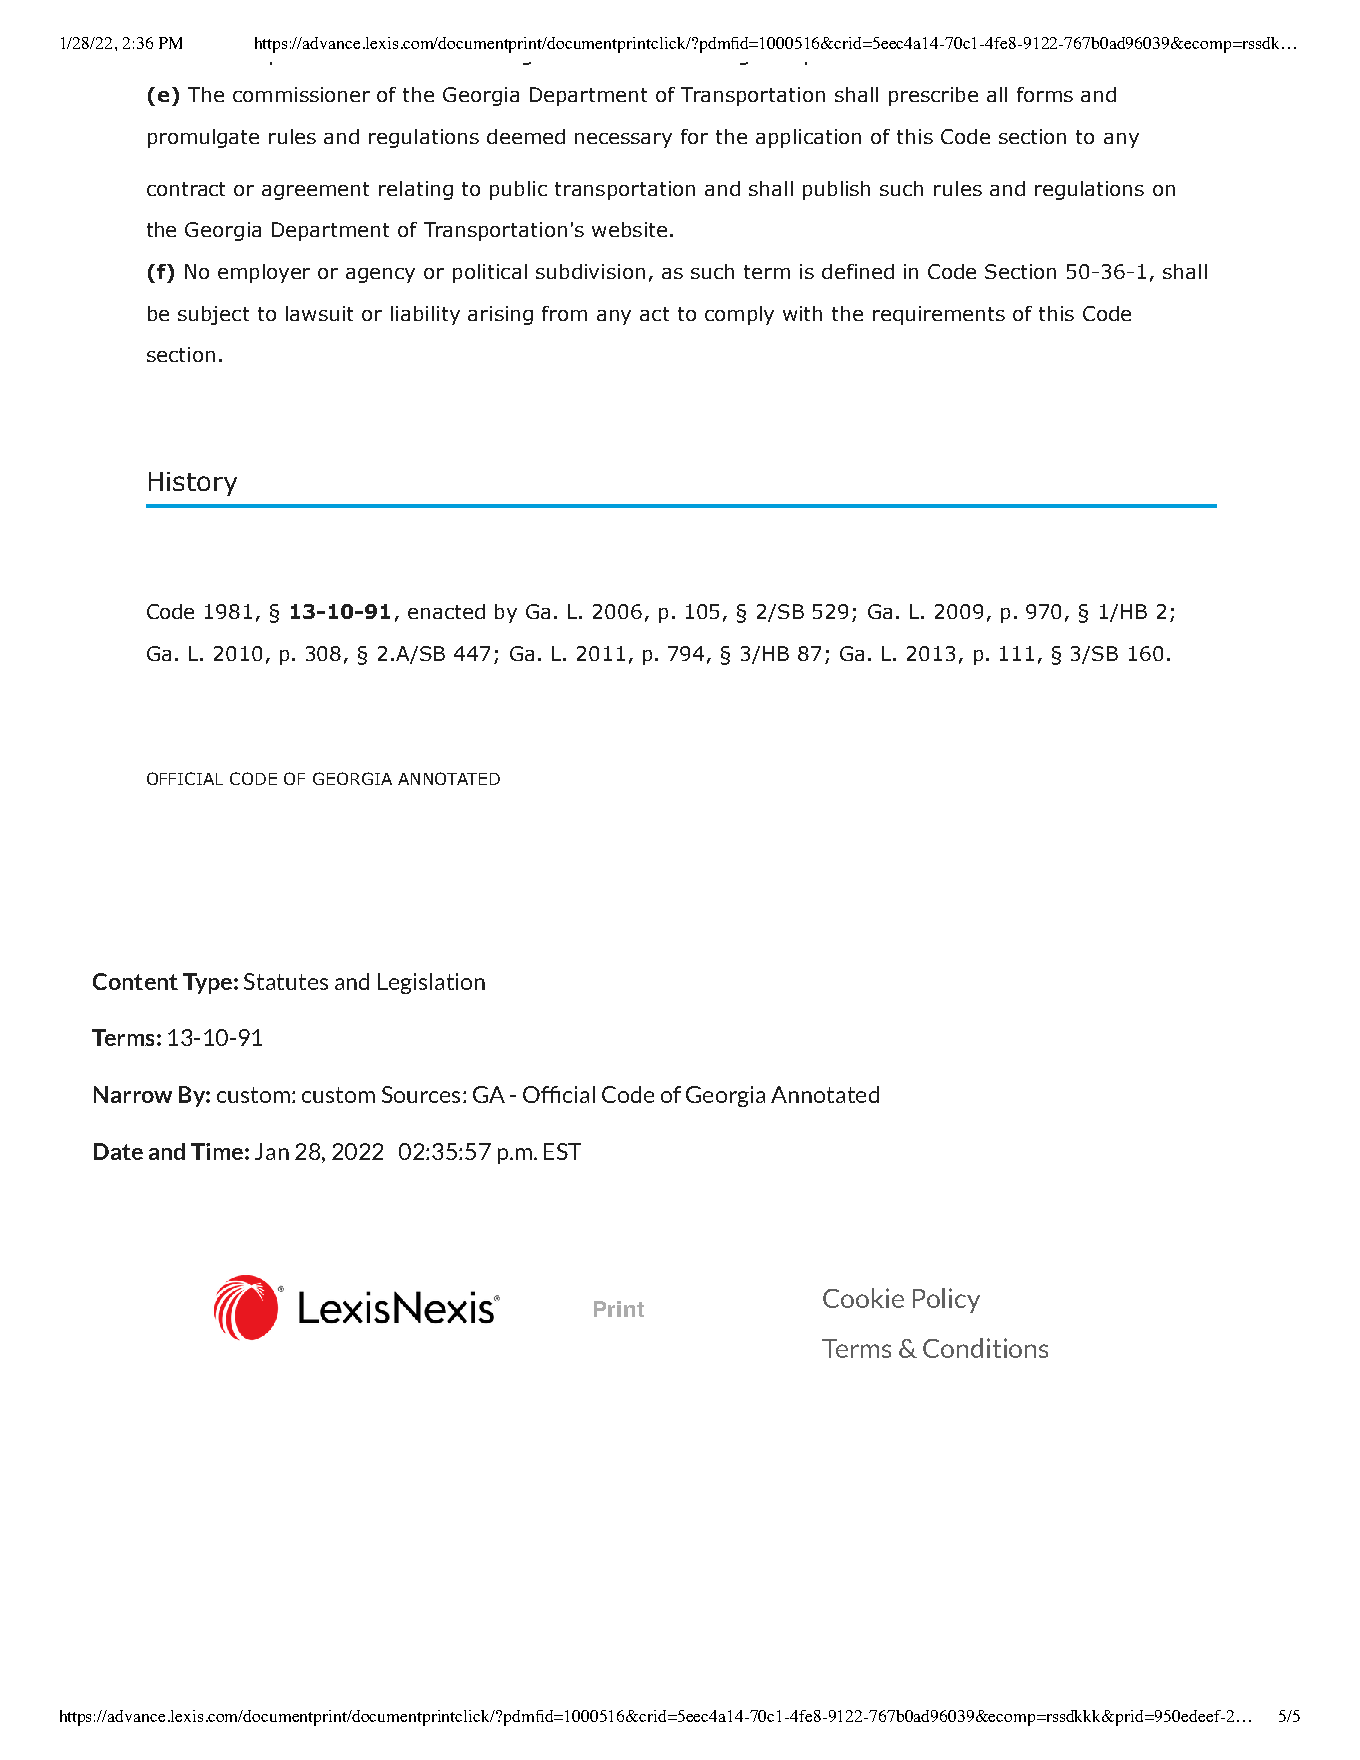 The width and height of the screenshot is (1360, 1760). I want to click on promulgate, so click(203, 138).
